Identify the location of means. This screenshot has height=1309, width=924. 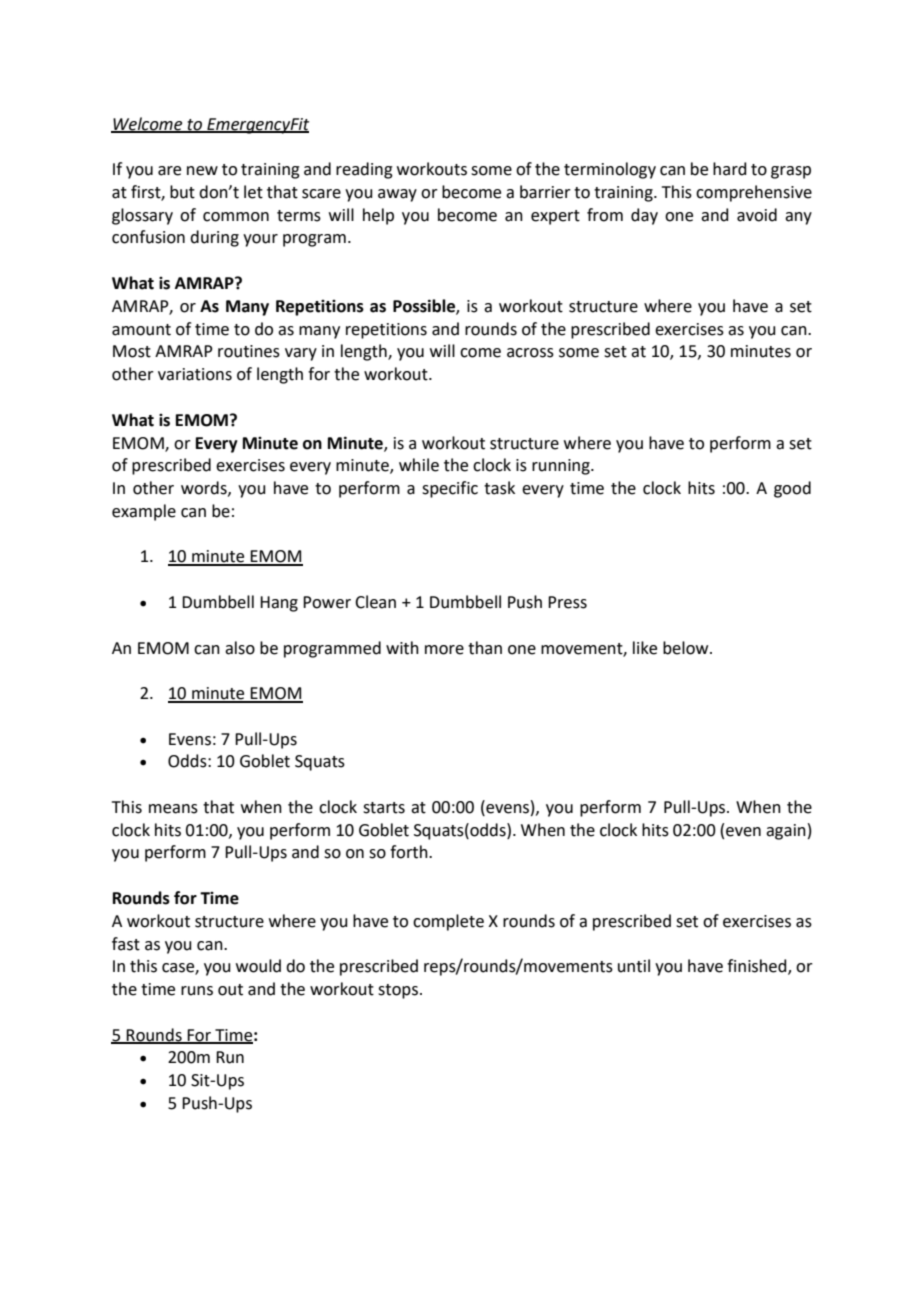
(173, 809).
